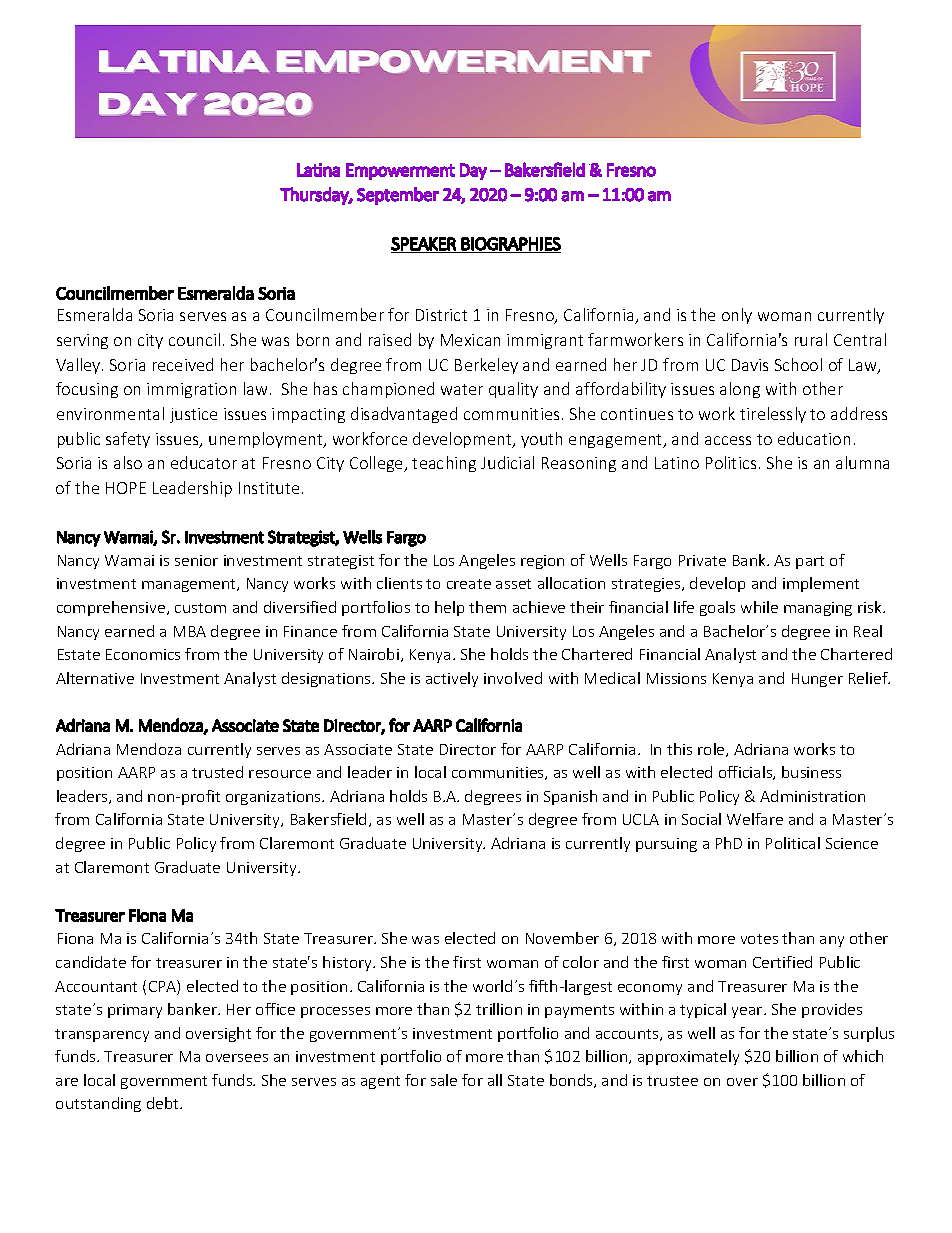 Image resolution: width=952 pixels, height=1233 pixels. Describe the element at coordinates (318, 170) in the image. I see `Latina` at that location.
